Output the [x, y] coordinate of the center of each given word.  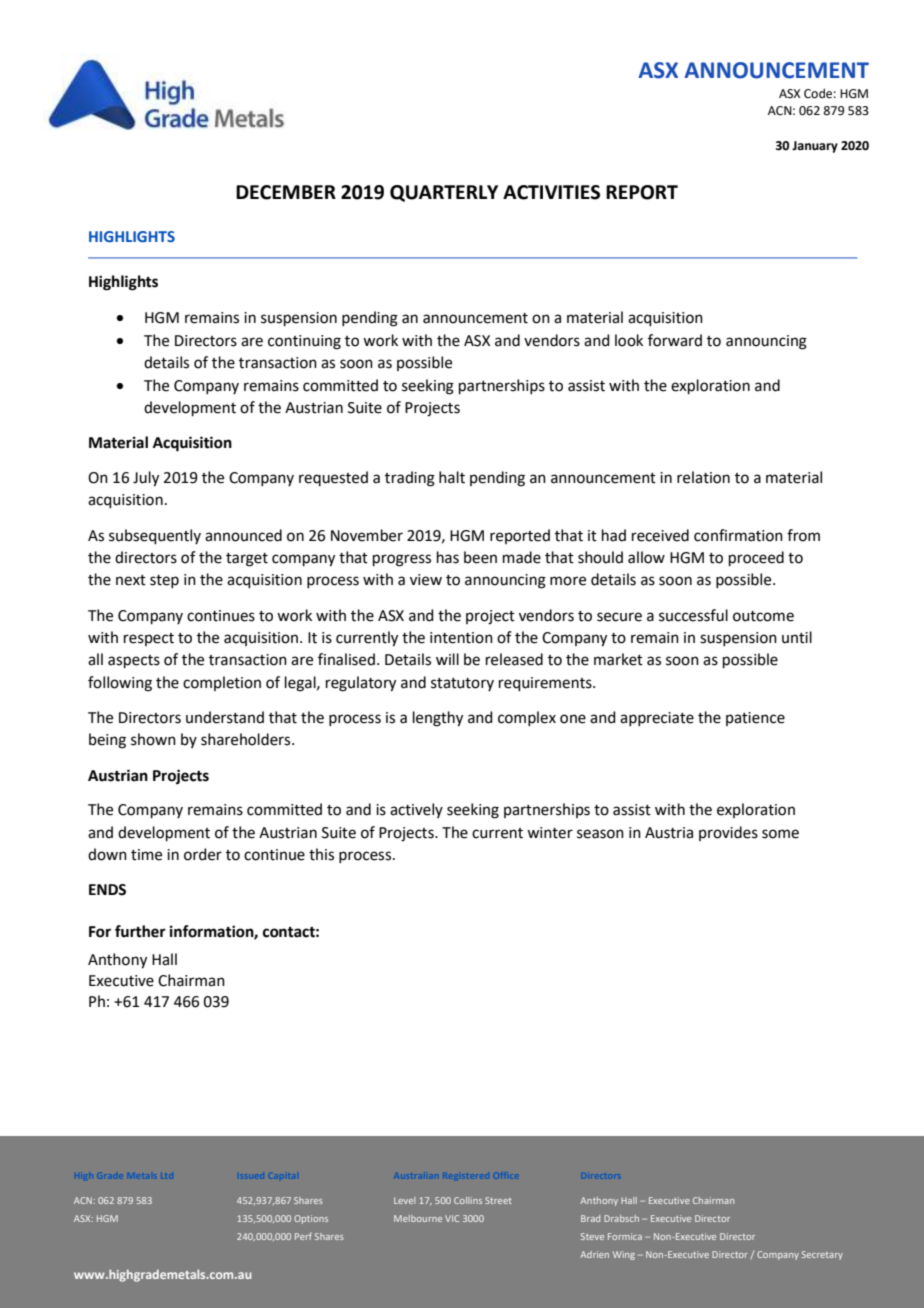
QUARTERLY [444, 193]
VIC [452, 1218]
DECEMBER [286, 192]
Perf [303, 1236]
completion [222, 683]
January [815, 147]
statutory [462, 684]
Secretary [822, 1255]
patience [755, 719]
